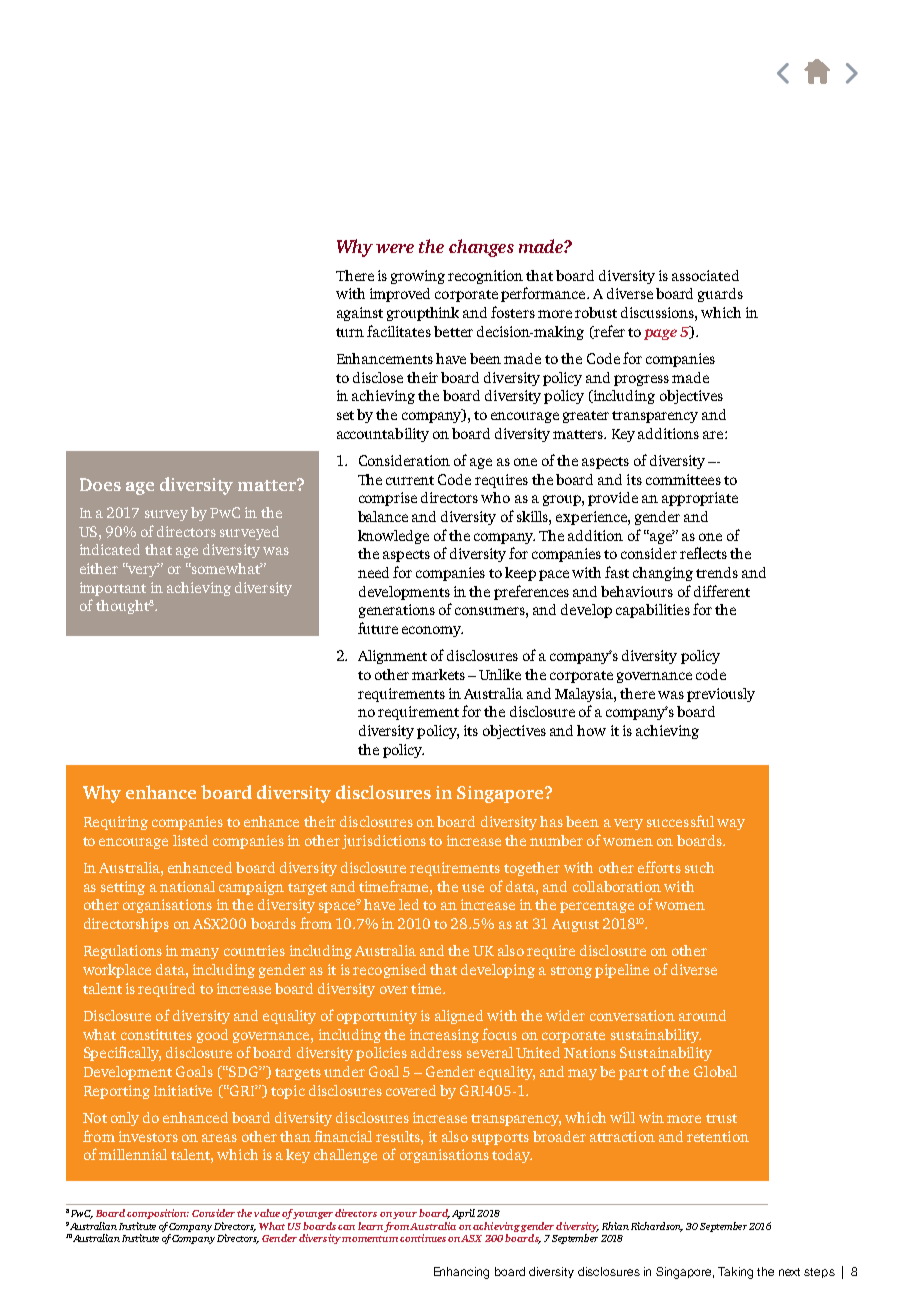 The width and height of the page is (924, 1308). I want to click on continues, so click(423, 1238).
